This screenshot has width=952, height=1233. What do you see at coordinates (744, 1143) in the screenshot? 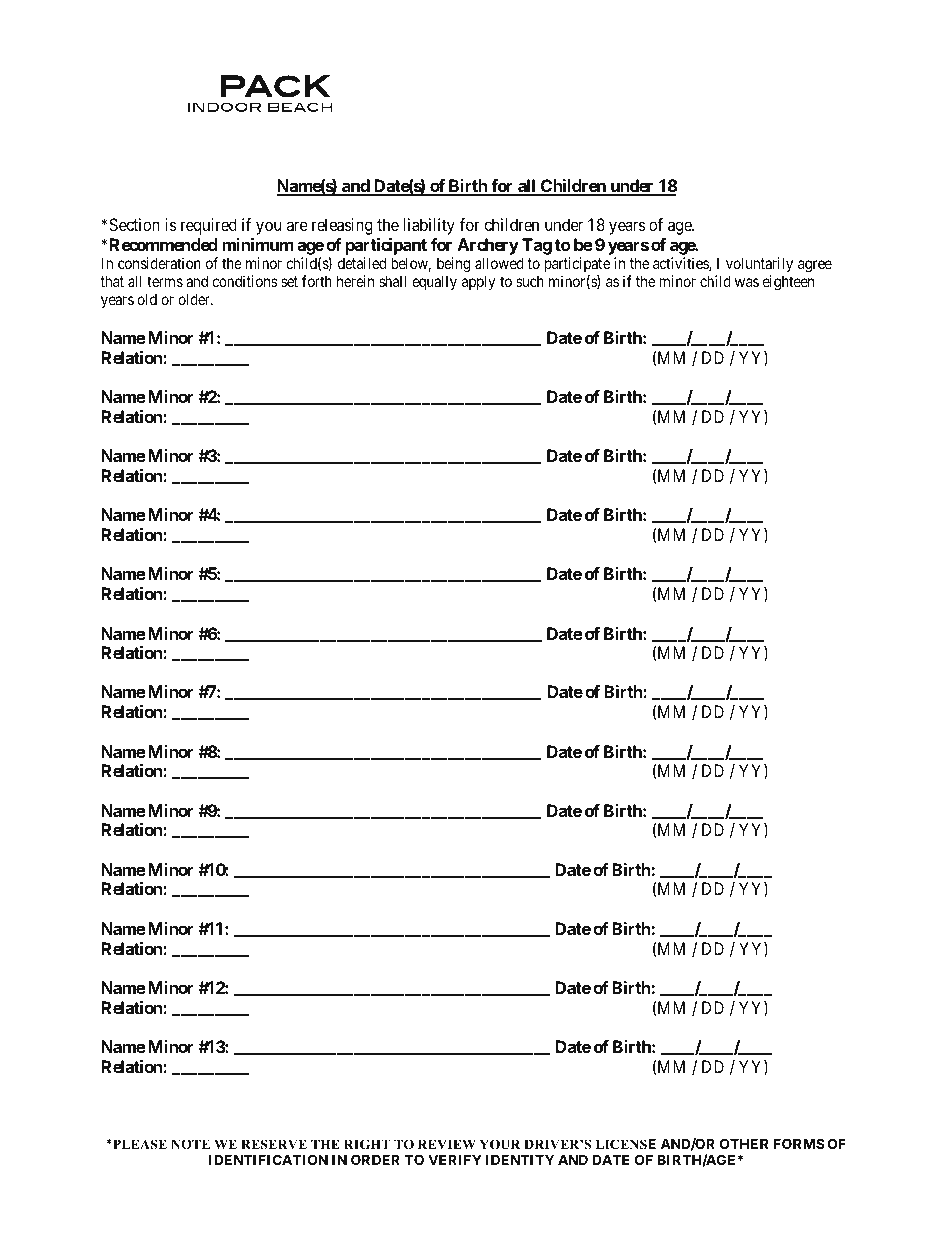
I see `OTHER` at bounding box center [744, 1143].
